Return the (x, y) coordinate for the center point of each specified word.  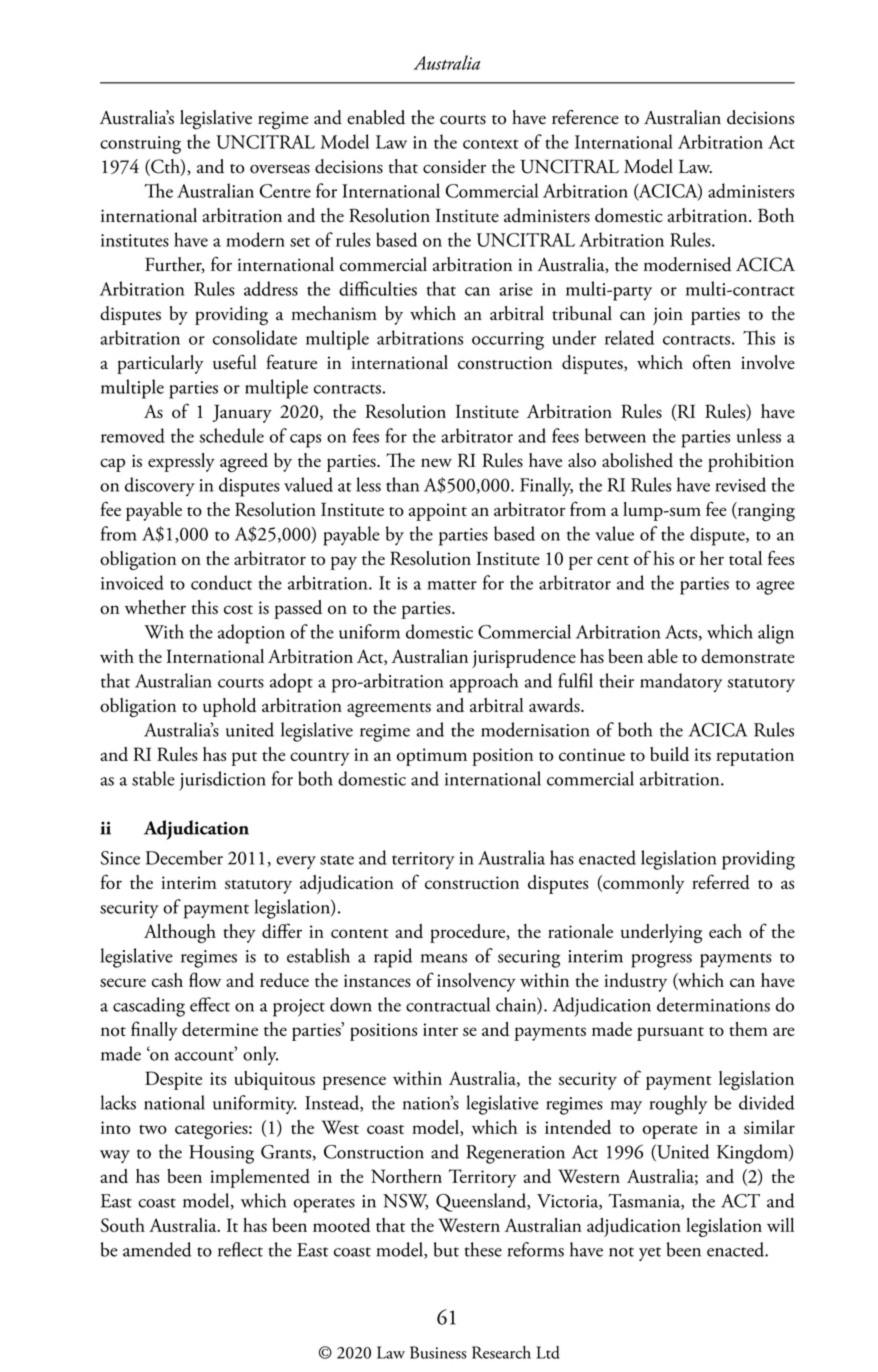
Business (438, 1352)
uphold (229, 707)
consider (454, 166)
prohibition (751, 462)
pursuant (670, 1034)
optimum (432, 757)
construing (140, 145)
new (436, 462)
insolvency (476, 982)
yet (650, 1254)
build (669, 754)
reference (585, 117)
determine (220, 1029)
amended (157, 1249)
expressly (181, 462)
